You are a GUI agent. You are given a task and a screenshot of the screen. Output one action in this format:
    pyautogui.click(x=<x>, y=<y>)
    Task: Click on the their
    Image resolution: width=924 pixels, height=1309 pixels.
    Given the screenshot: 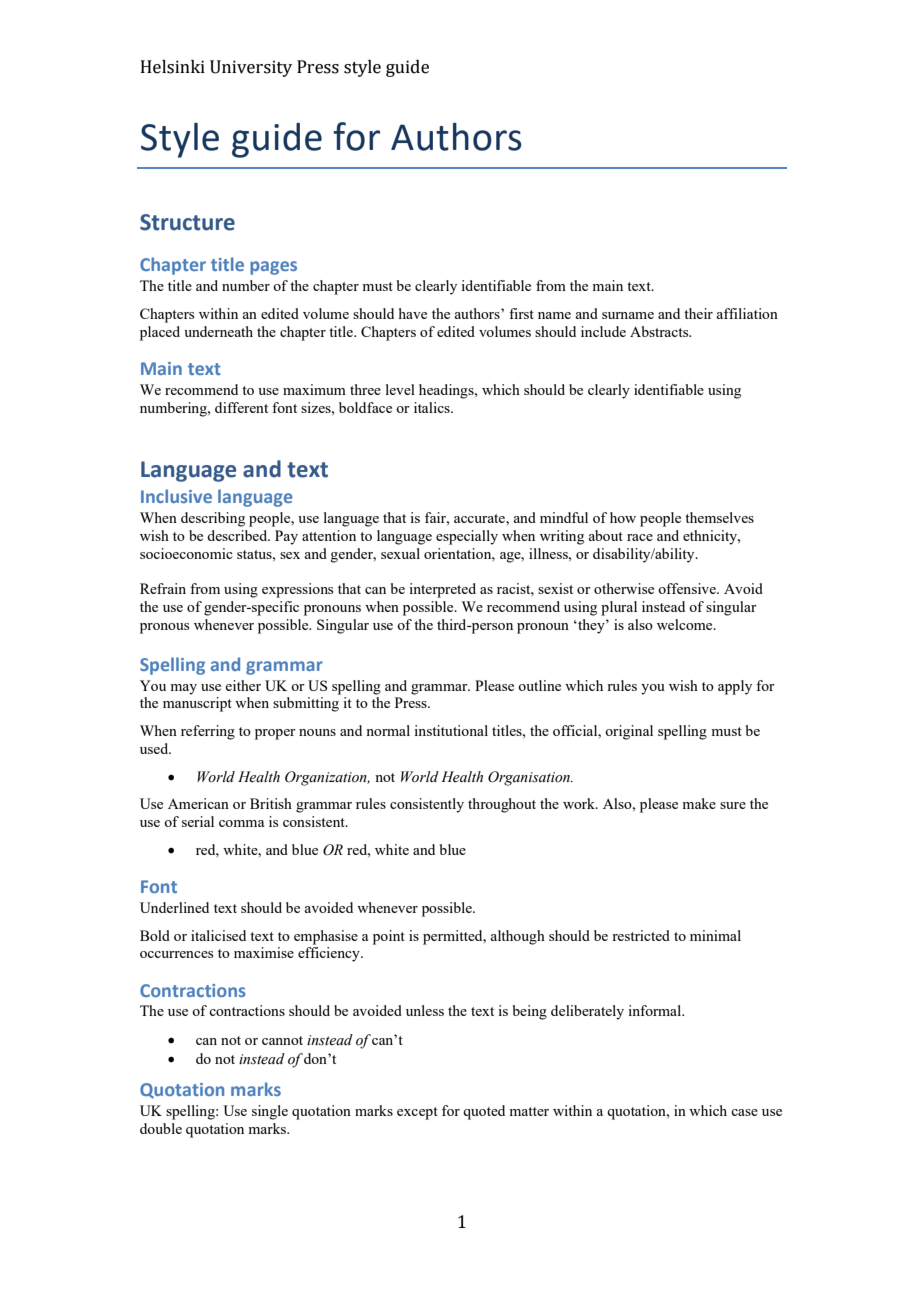 What is the action you would take?
    pyautogui.click(x=698, y=313)
